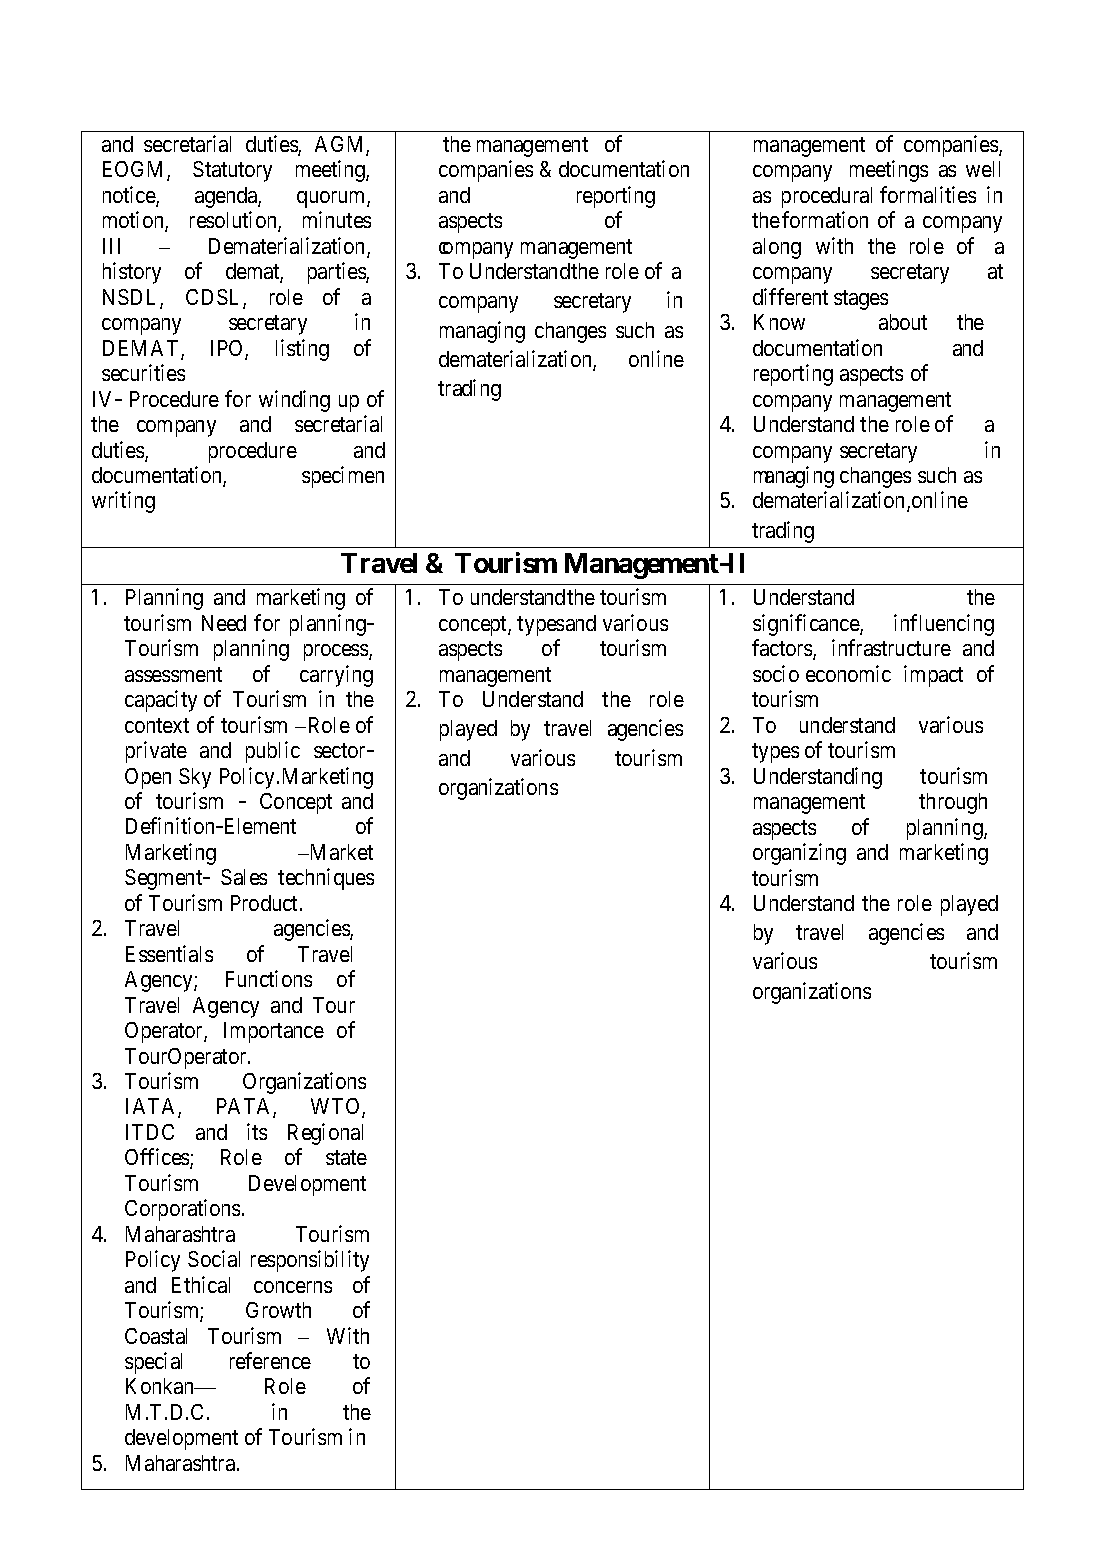  Describe the element at coordinates (346, 1158) in the page. I see `state` at that location.
